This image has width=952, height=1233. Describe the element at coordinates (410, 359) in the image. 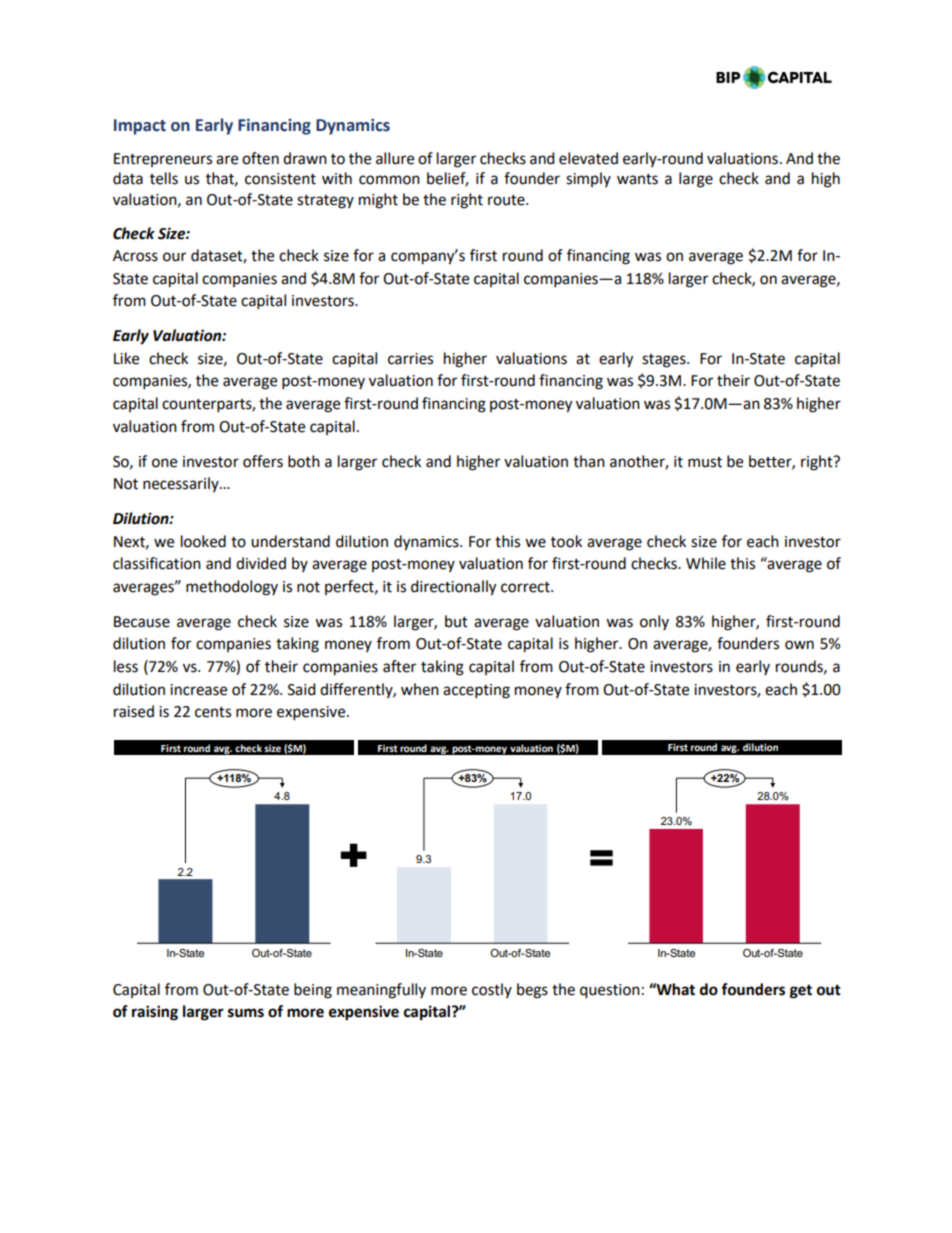

I see `carries` at that location.
